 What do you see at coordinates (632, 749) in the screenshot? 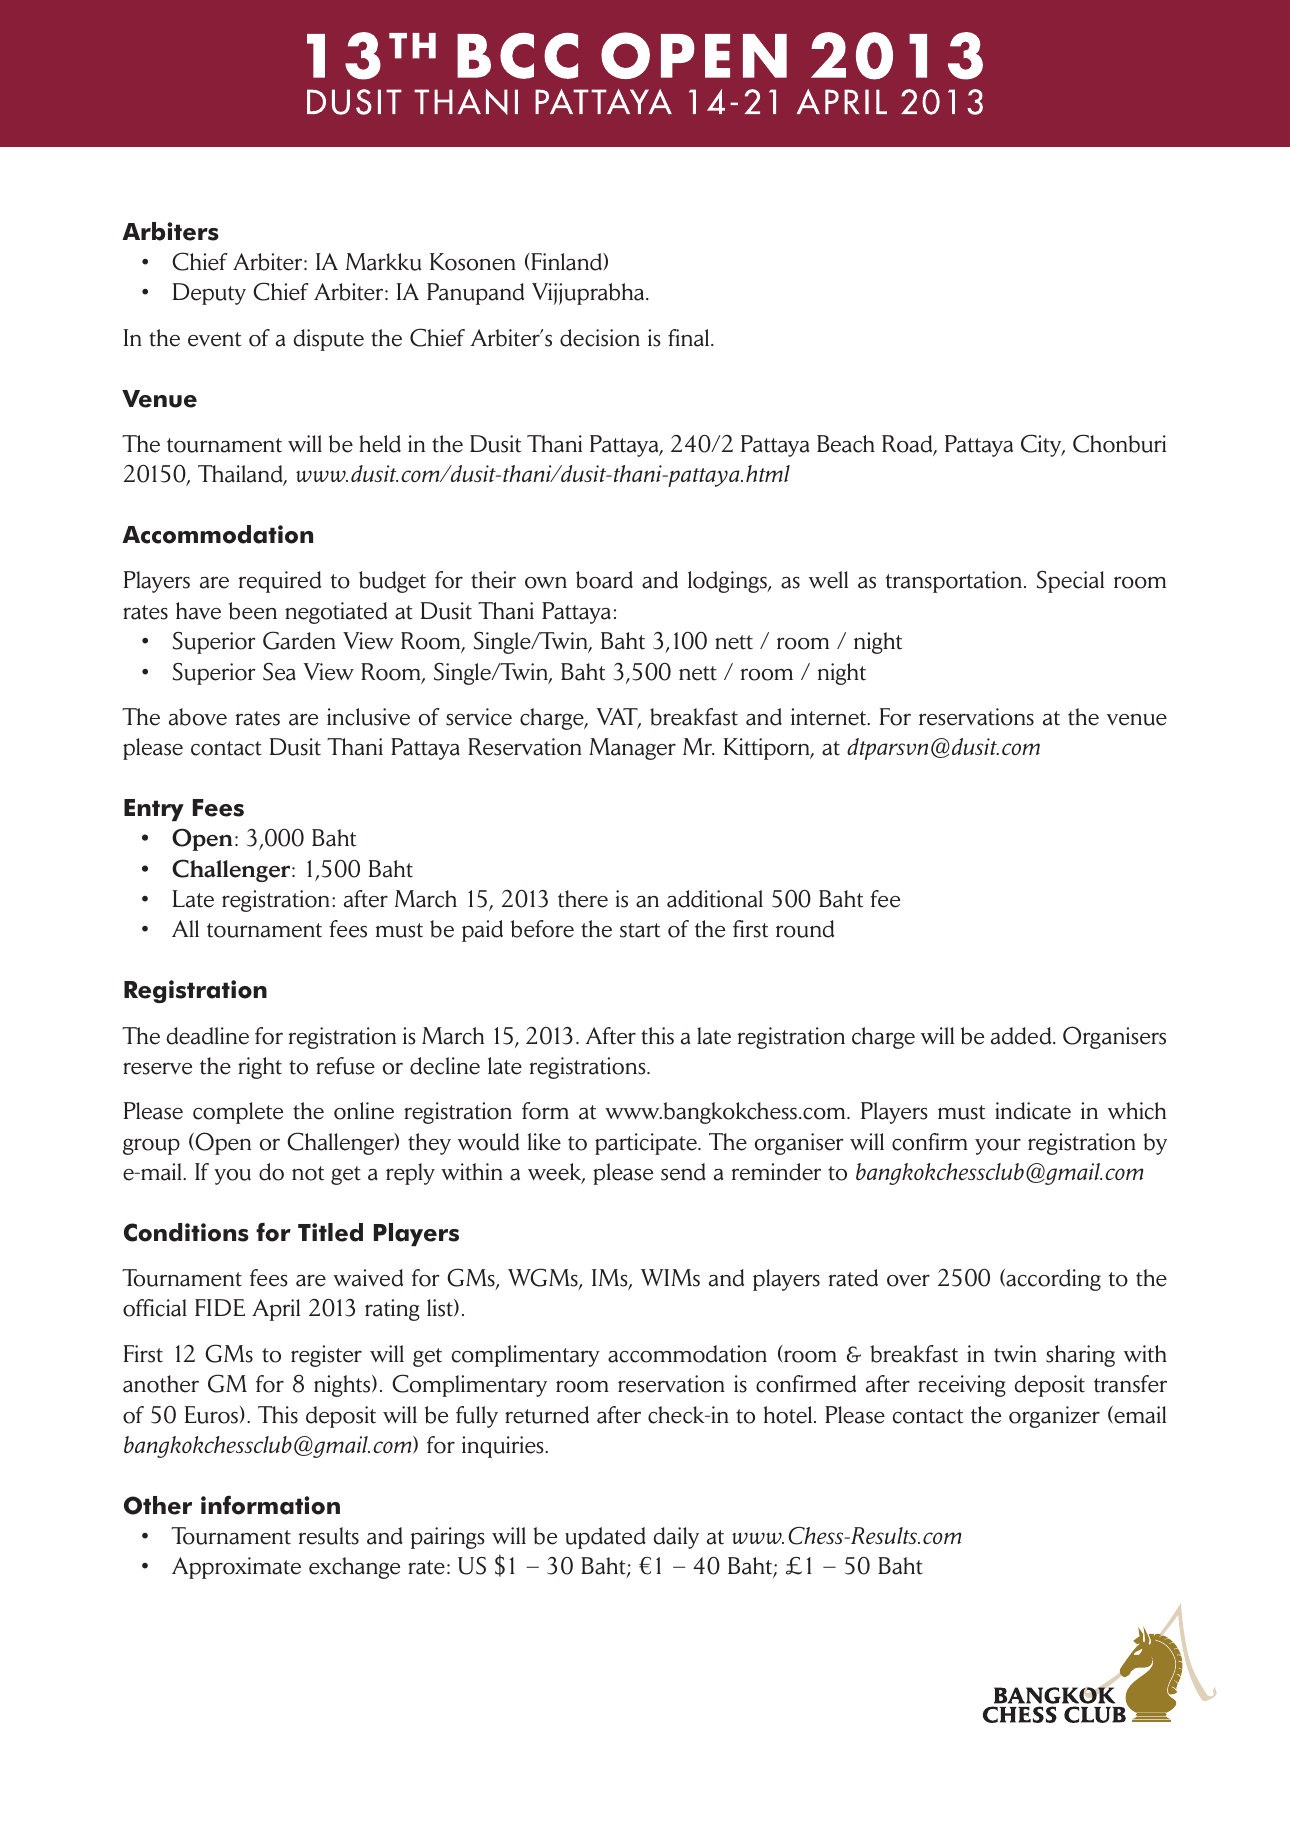
I see `Manager` at bounding box center [632, 749].
